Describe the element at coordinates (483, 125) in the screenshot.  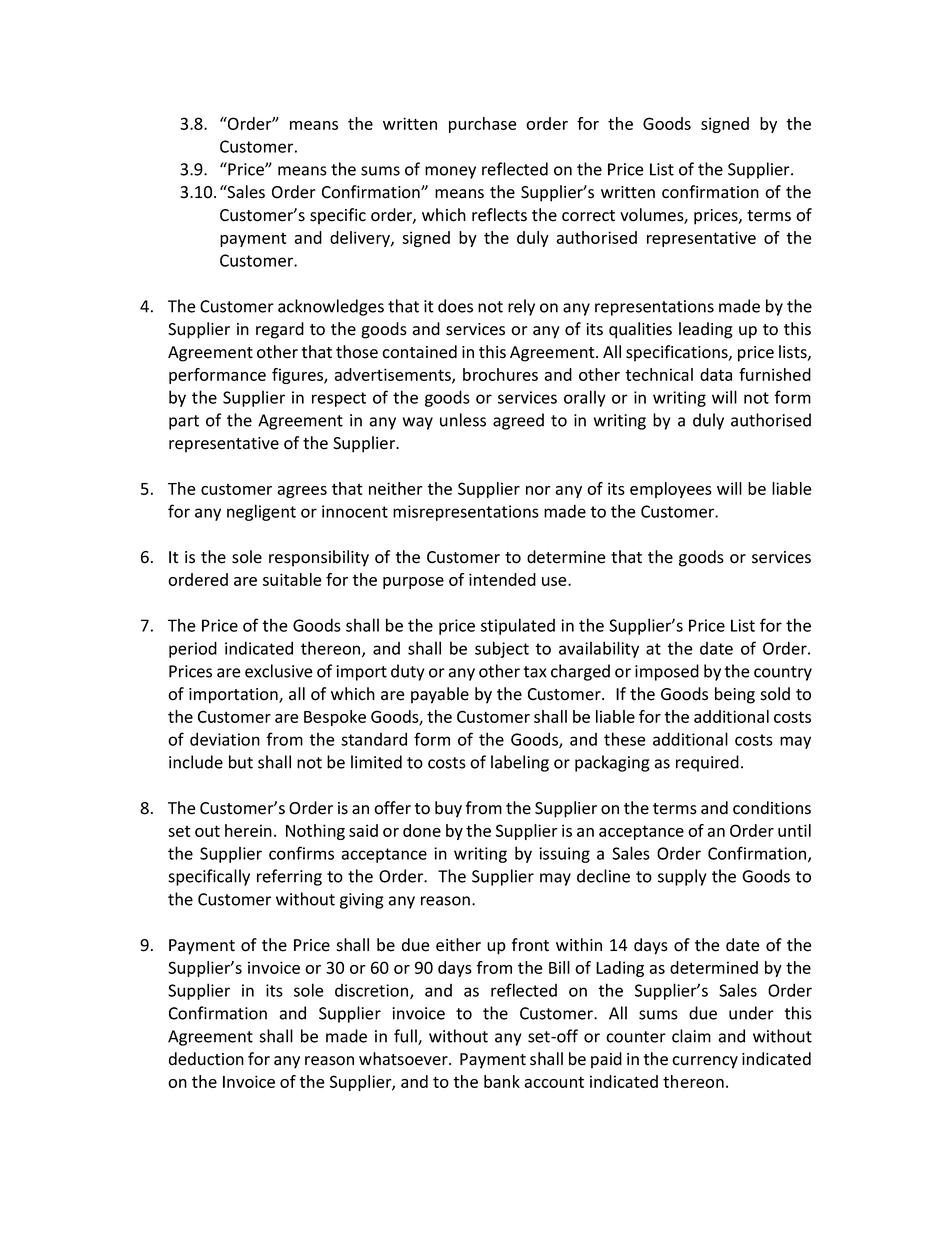
I see `purchase` at that location.
